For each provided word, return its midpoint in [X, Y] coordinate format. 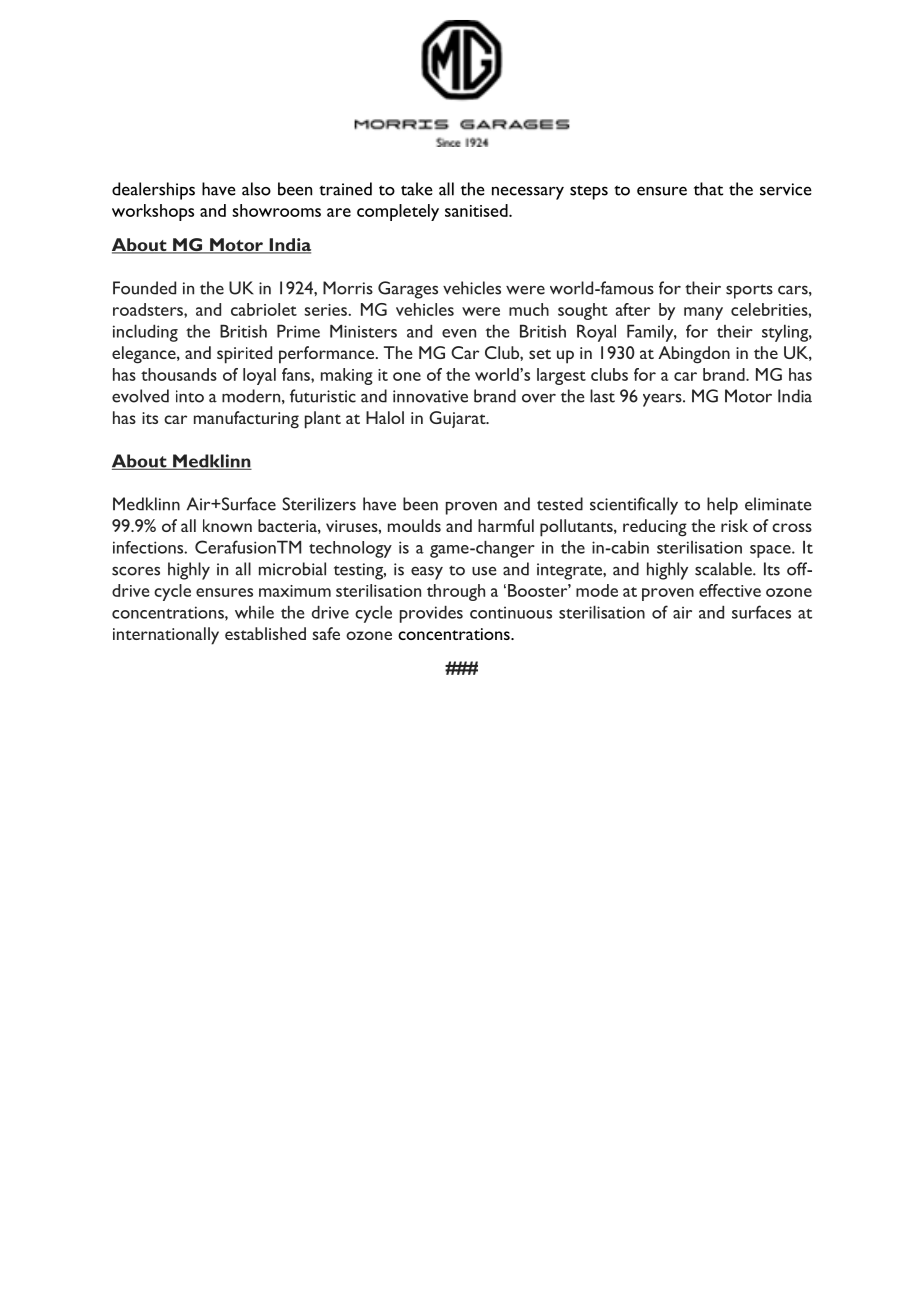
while [254, 612]
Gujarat [458, 419]
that [708, 189]
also [256, 189]
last [602, 396]
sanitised [477, 210]
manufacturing [246, 420]
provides [431, 614]
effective [730, 590]
